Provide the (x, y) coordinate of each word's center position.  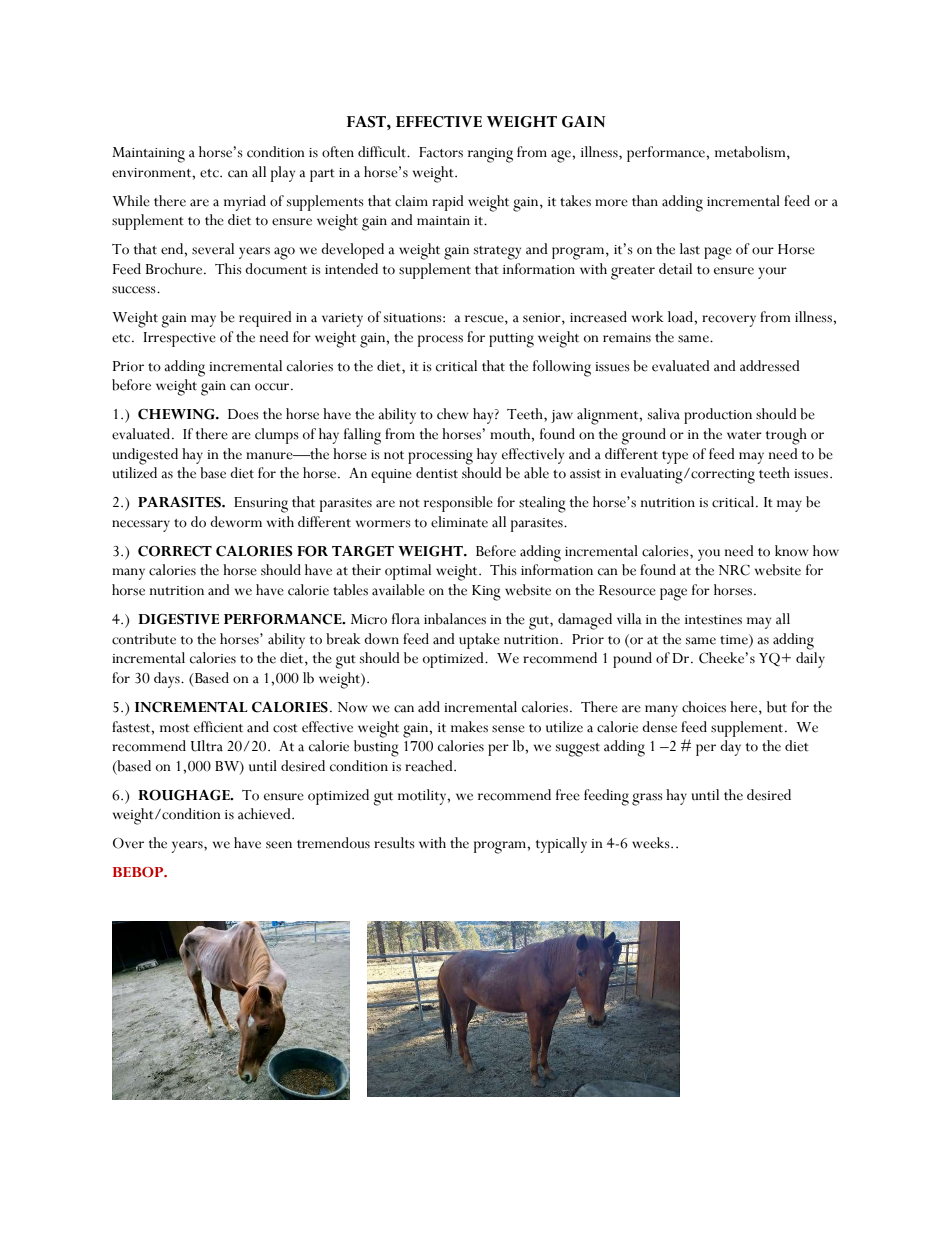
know (792, 551)
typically (561, 845)
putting (511, 340)
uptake (479, 641)
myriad (245, 203)
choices (704, 707)
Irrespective (179, 339)
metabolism (751, 153)
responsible (458, 504)
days (168, 680)
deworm (236, 522)
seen (279, 845)
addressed (770, 366)
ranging (490, 155)
